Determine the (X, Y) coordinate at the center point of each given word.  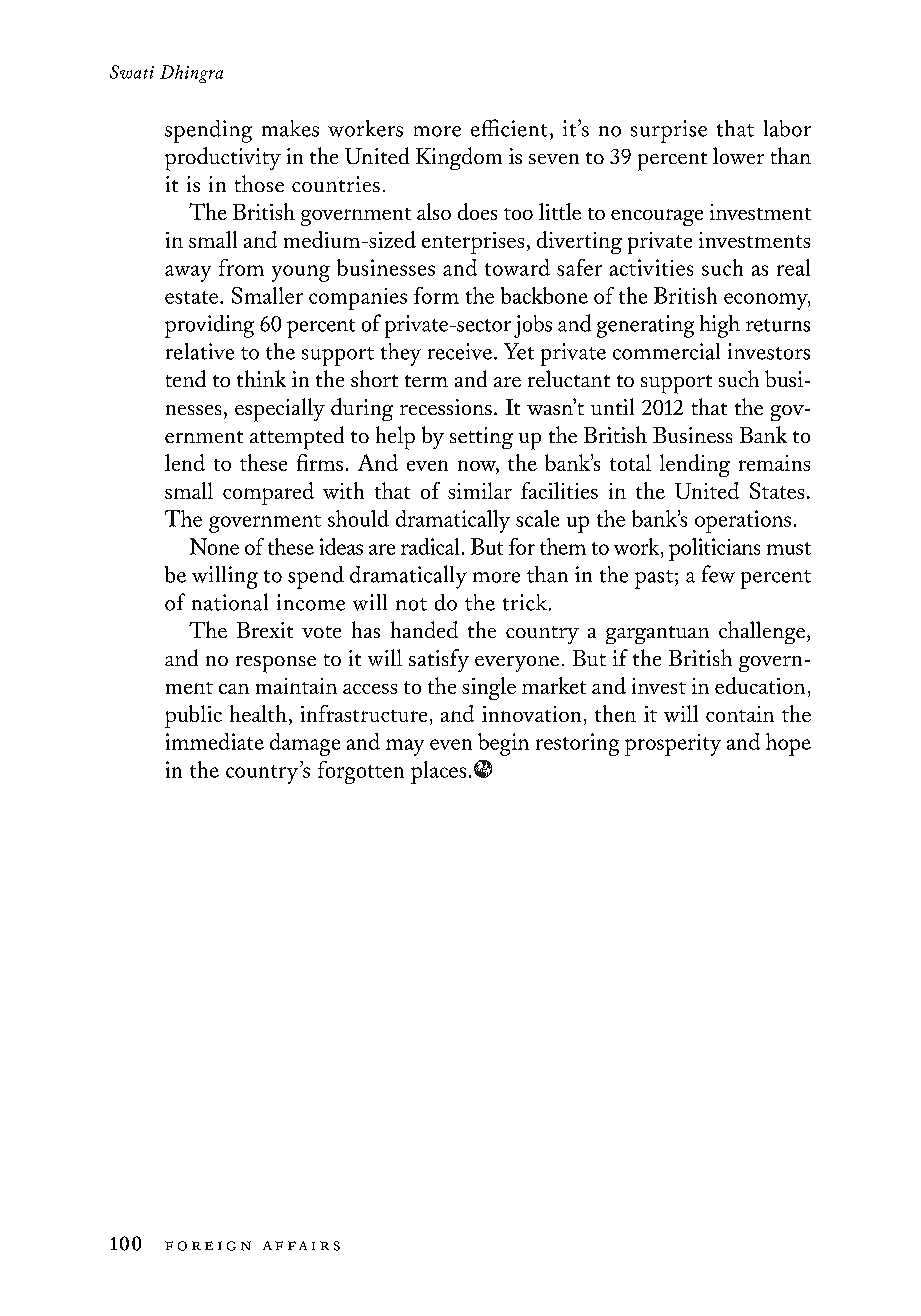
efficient (509, 128)
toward (517, 267)
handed (424, 629)
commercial (666, 351)
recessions (446, 407)
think (261, 378)
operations (743, 521)
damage (305, 744)
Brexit (265, 630)
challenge (763, 632)
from (241, 267)
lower (738, 155)
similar (480, 490)
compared (268, 493)
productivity (223, 159)
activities (651, 267)
